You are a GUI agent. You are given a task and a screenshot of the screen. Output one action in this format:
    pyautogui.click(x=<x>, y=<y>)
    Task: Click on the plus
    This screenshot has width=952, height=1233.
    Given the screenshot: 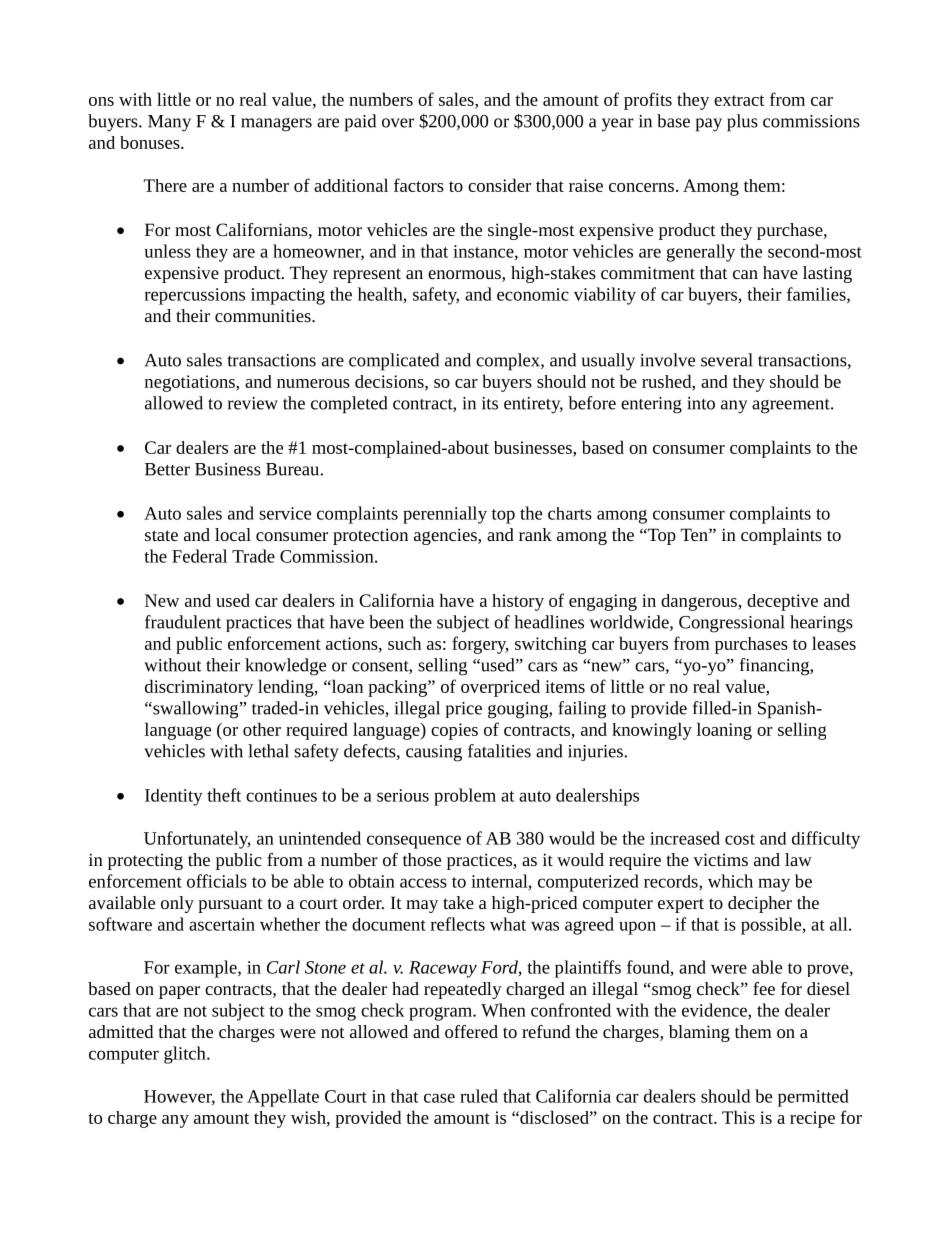 What is the action you would take?
    pyautogui.click(x=742, y=123)
